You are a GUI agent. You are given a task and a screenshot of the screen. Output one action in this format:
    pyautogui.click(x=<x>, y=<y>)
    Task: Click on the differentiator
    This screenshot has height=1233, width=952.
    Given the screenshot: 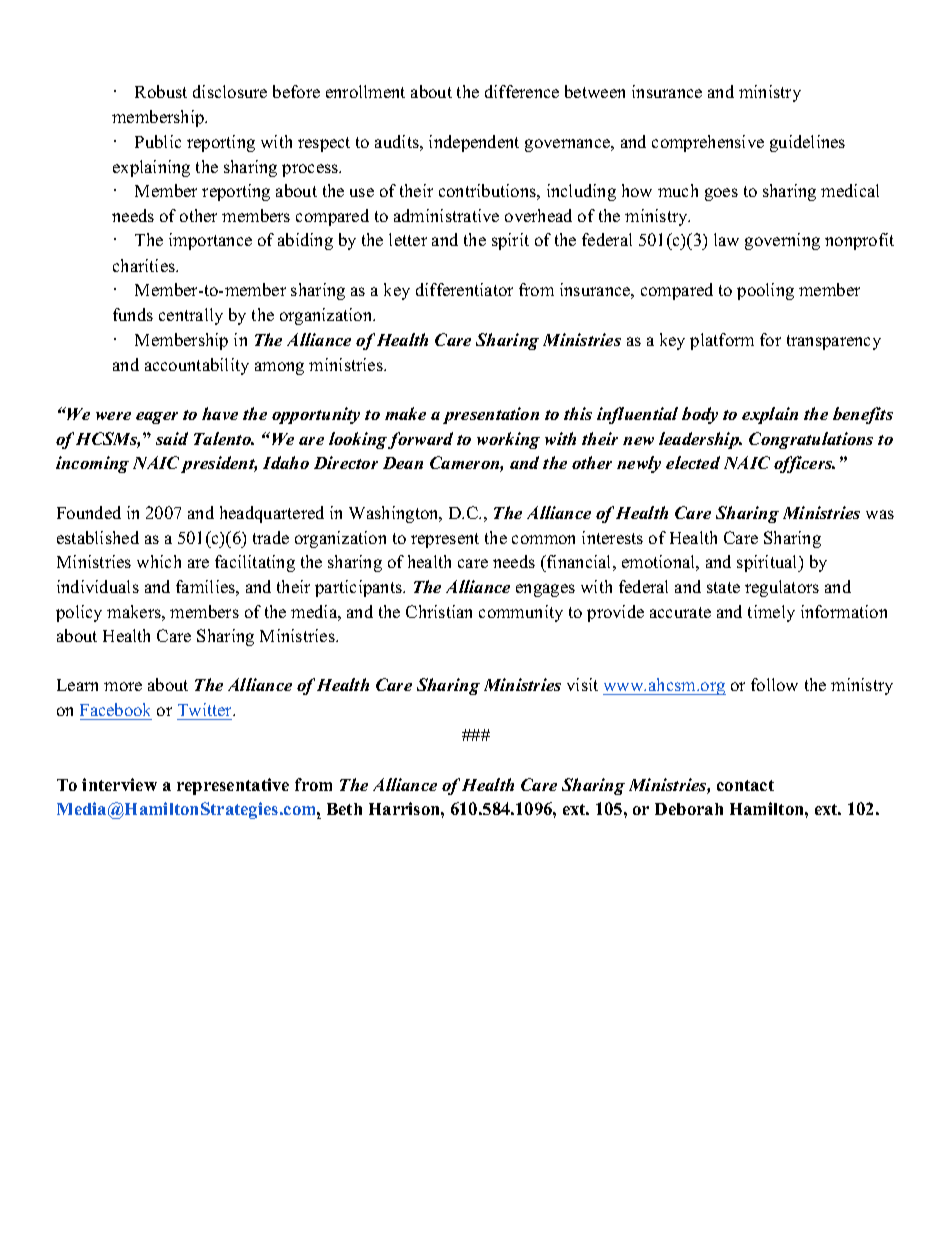 What is the action you would take?
    pyautogui.click(x=464, y=289)
